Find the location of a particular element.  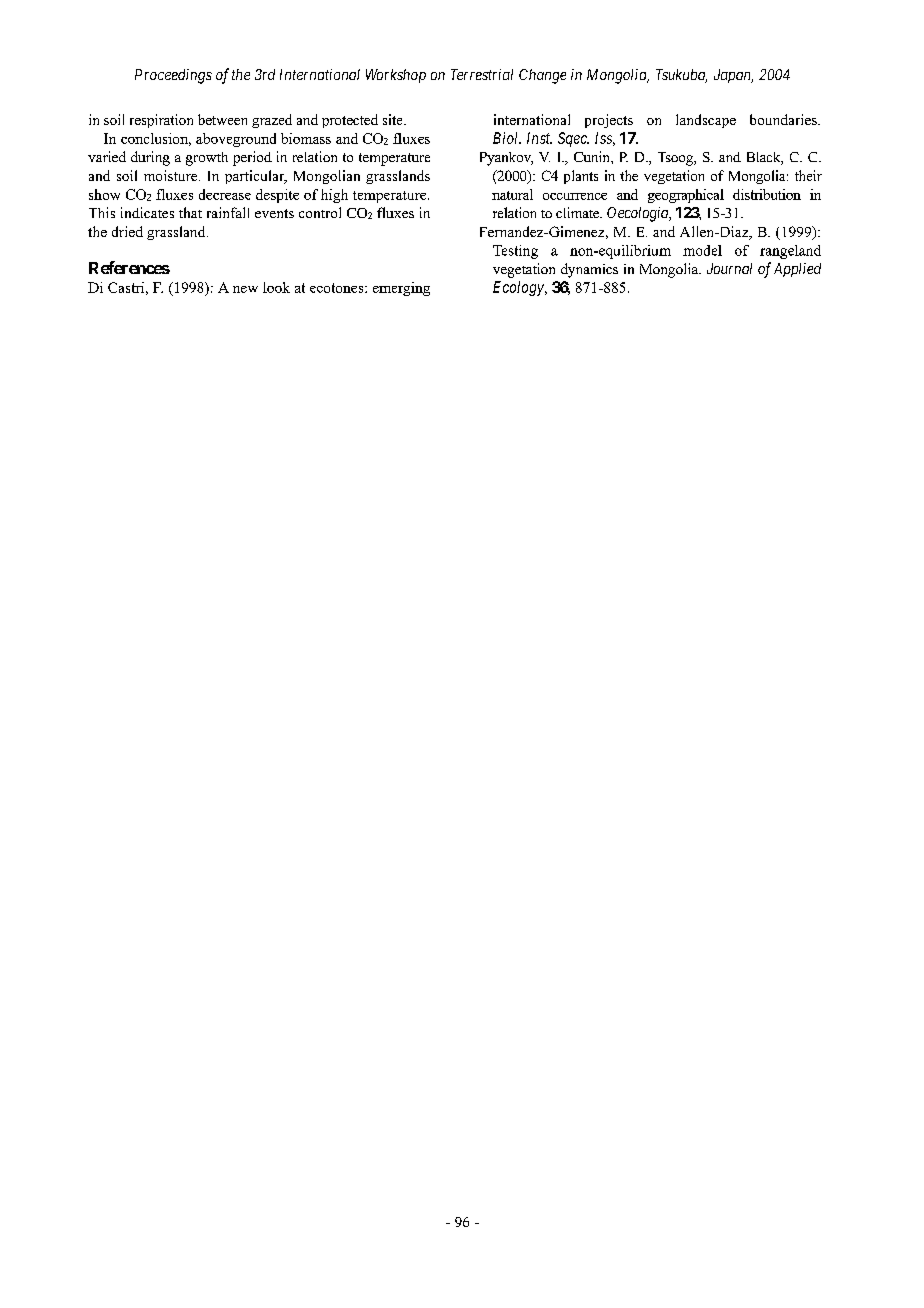

Terrestrial is located at coordinates (482, 74).
